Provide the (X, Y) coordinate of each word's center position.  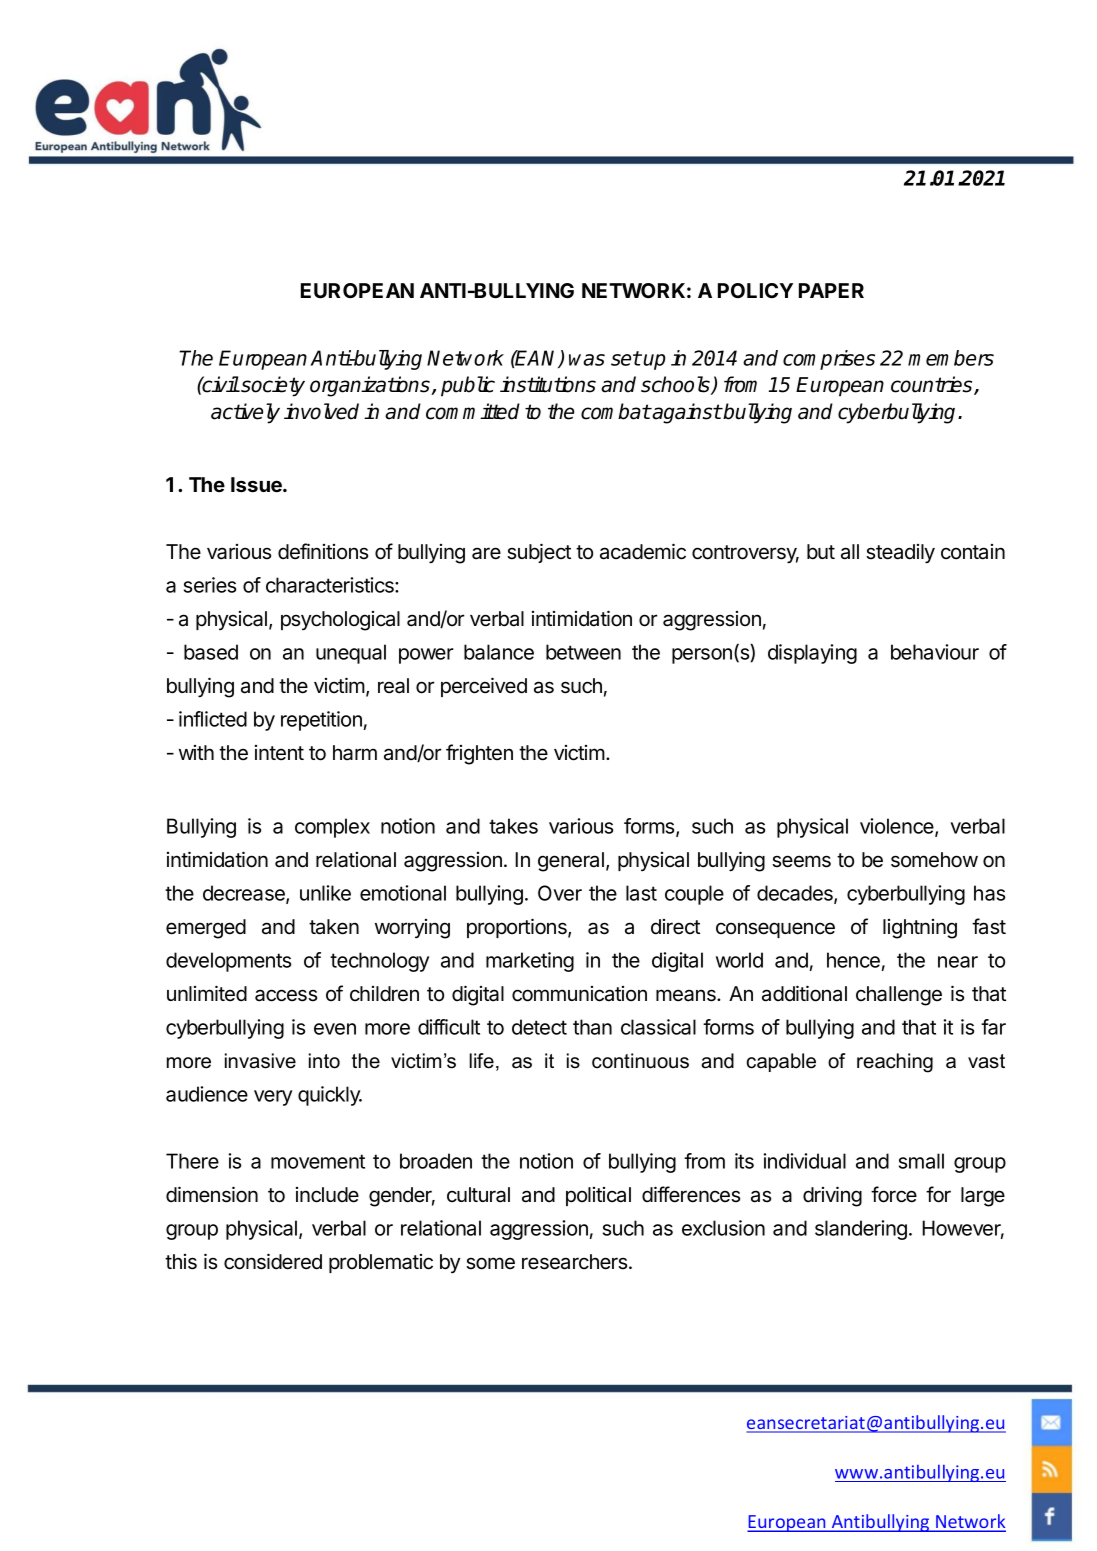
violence (898, 827)
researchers (576, 1262)
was (587, 360)
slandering (861, 1230)
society (272, 386)
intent (279, 753)
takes (513, 826)
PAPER (831, 290)
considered (273, 1261)
